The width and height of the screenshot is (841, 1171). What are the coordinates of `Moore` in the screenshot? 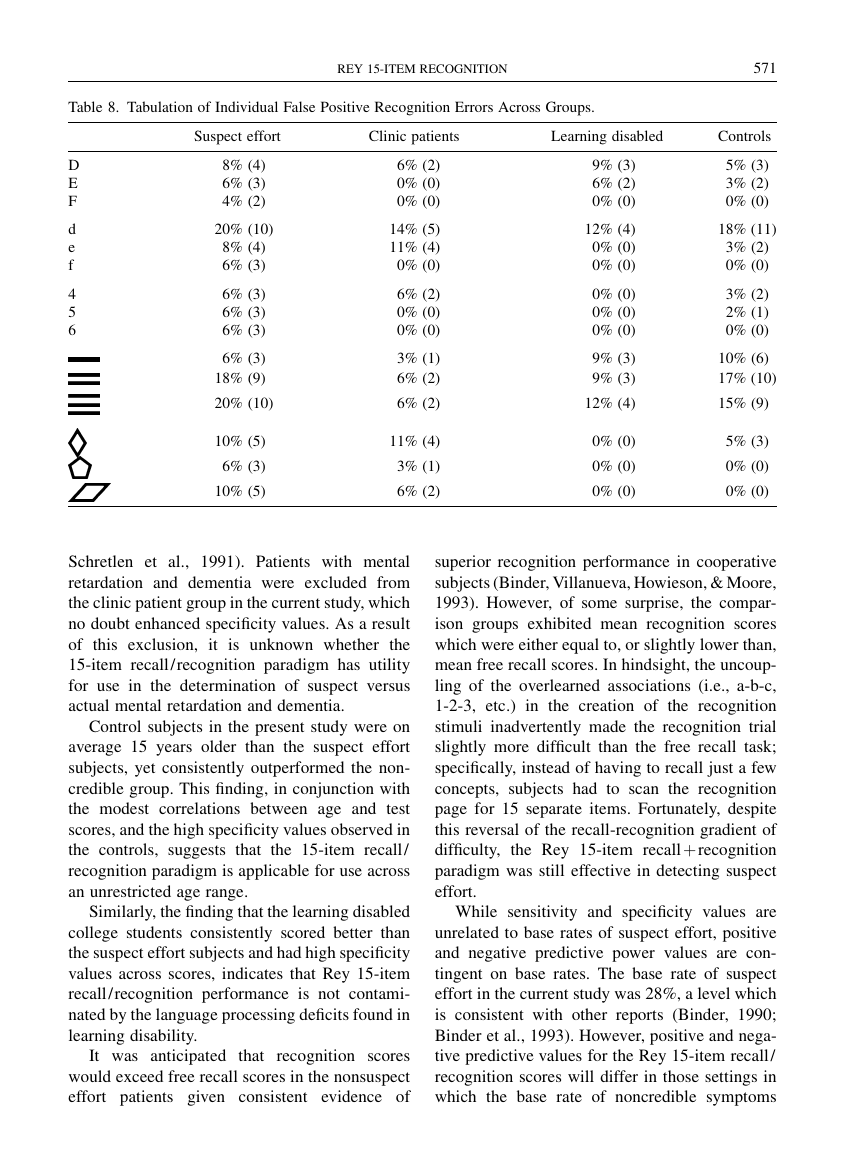 It's located at (750, 582).
